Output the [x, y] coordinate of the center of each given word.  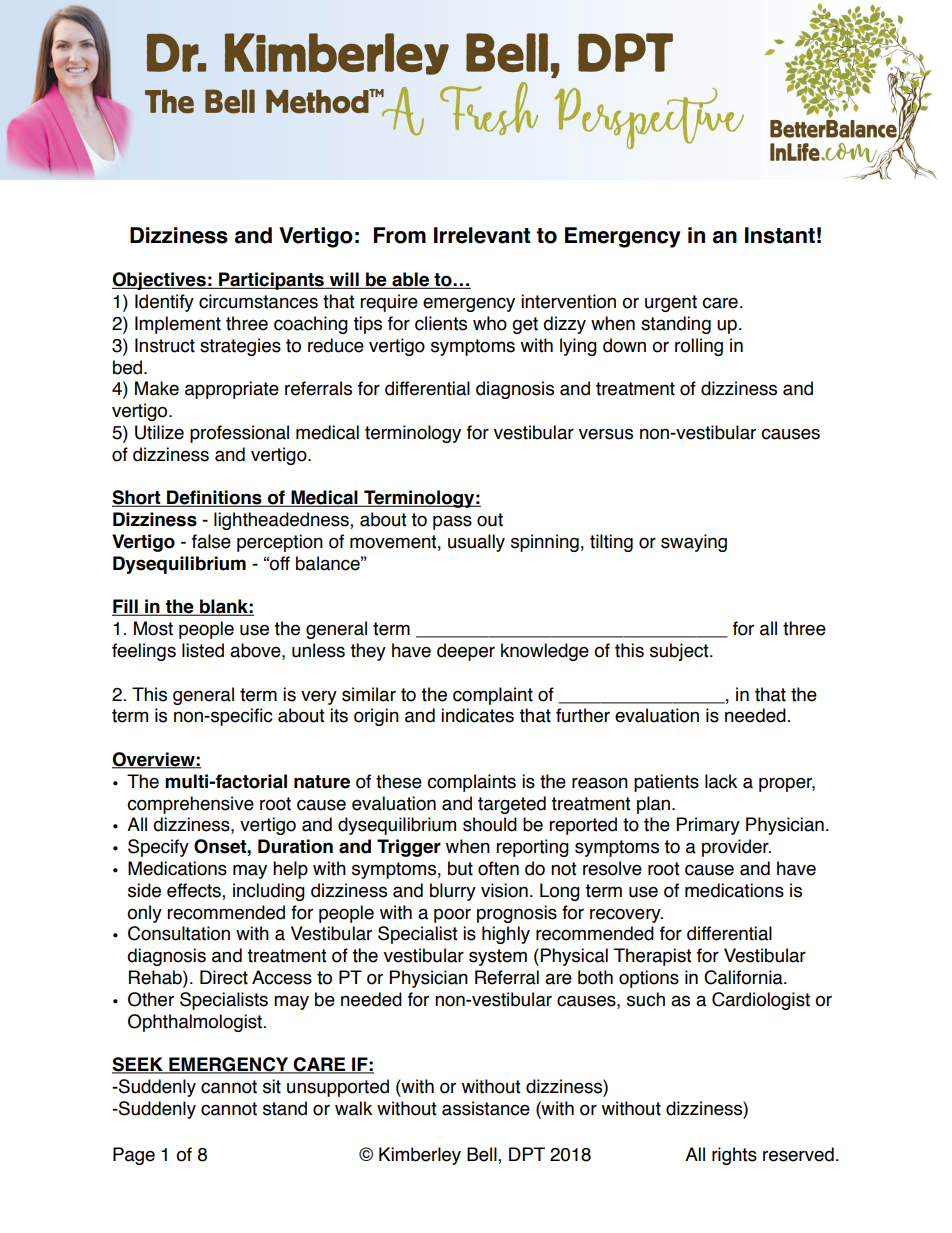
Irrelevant [482, 235]
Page [134, 1156]
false [211, 541]
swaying [694, 543]
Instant [780, 235]
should [490, 824]
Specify [158, 848]
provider [736, 848]
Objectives [160, 281]
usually [476, 543]
